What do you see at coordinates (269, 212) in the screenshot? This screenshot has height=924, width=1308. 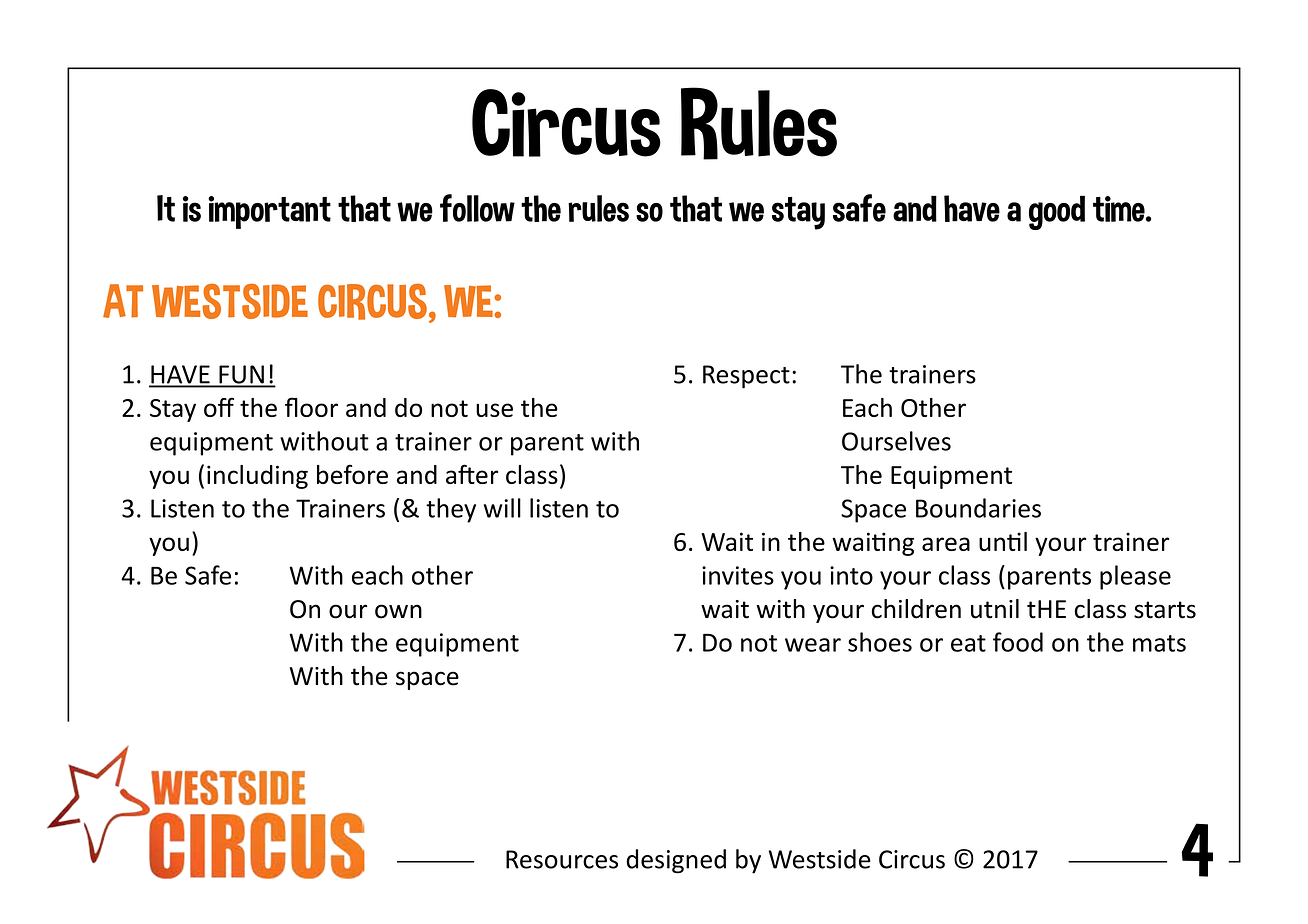 I see `important` at bounding box center [269, 212].
